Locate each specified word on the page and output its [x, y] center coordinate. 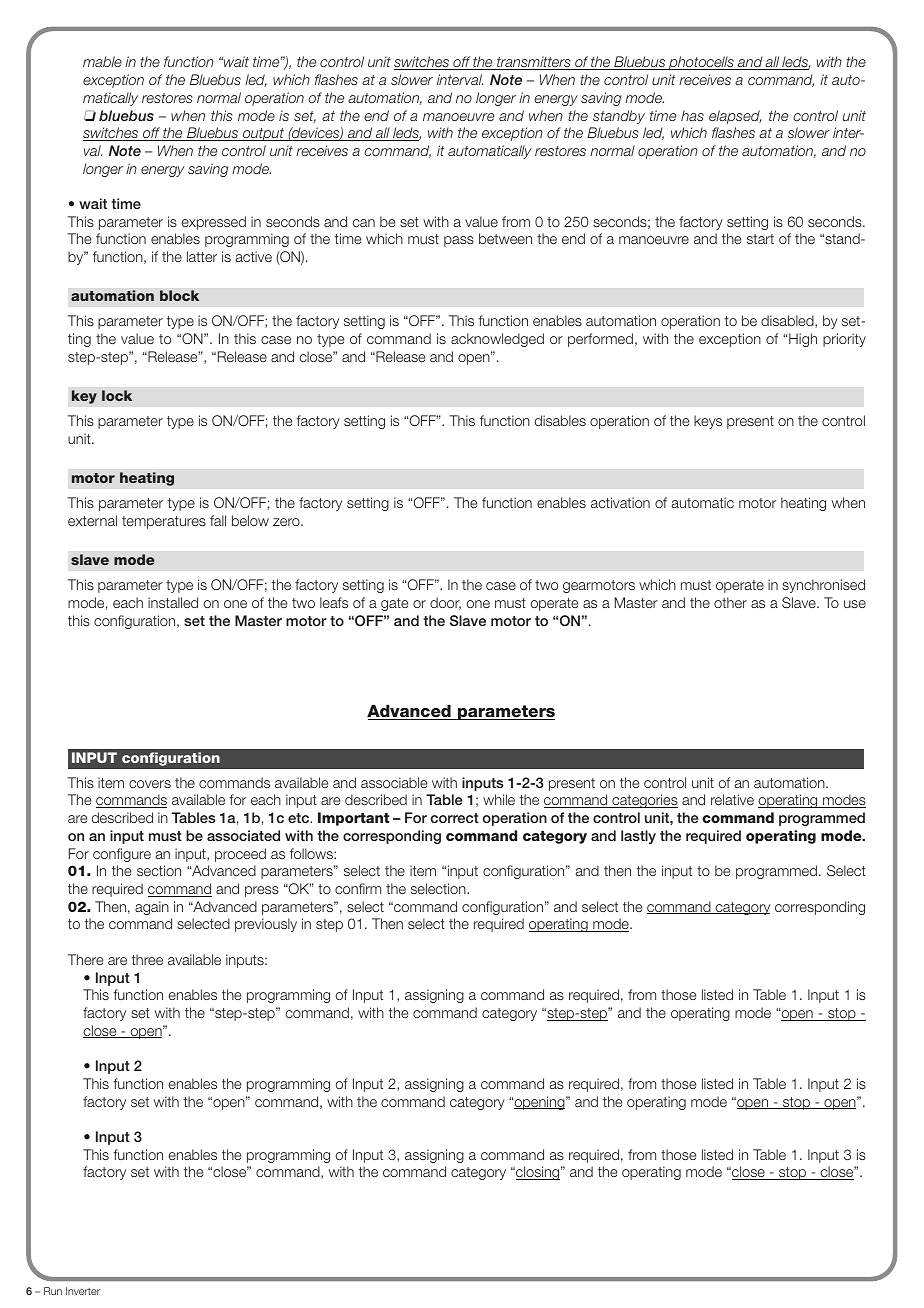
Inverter [83, 1291]
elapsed [735, 117]
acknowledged [497, 340]
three [147, 959]
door [445, 603]
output [264, 134]
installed [173, 602]
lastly [638, 837]
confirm [358, 888]
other [730, 602]
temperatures [164, 522]
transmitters [534, 63]
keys [708, 422]
